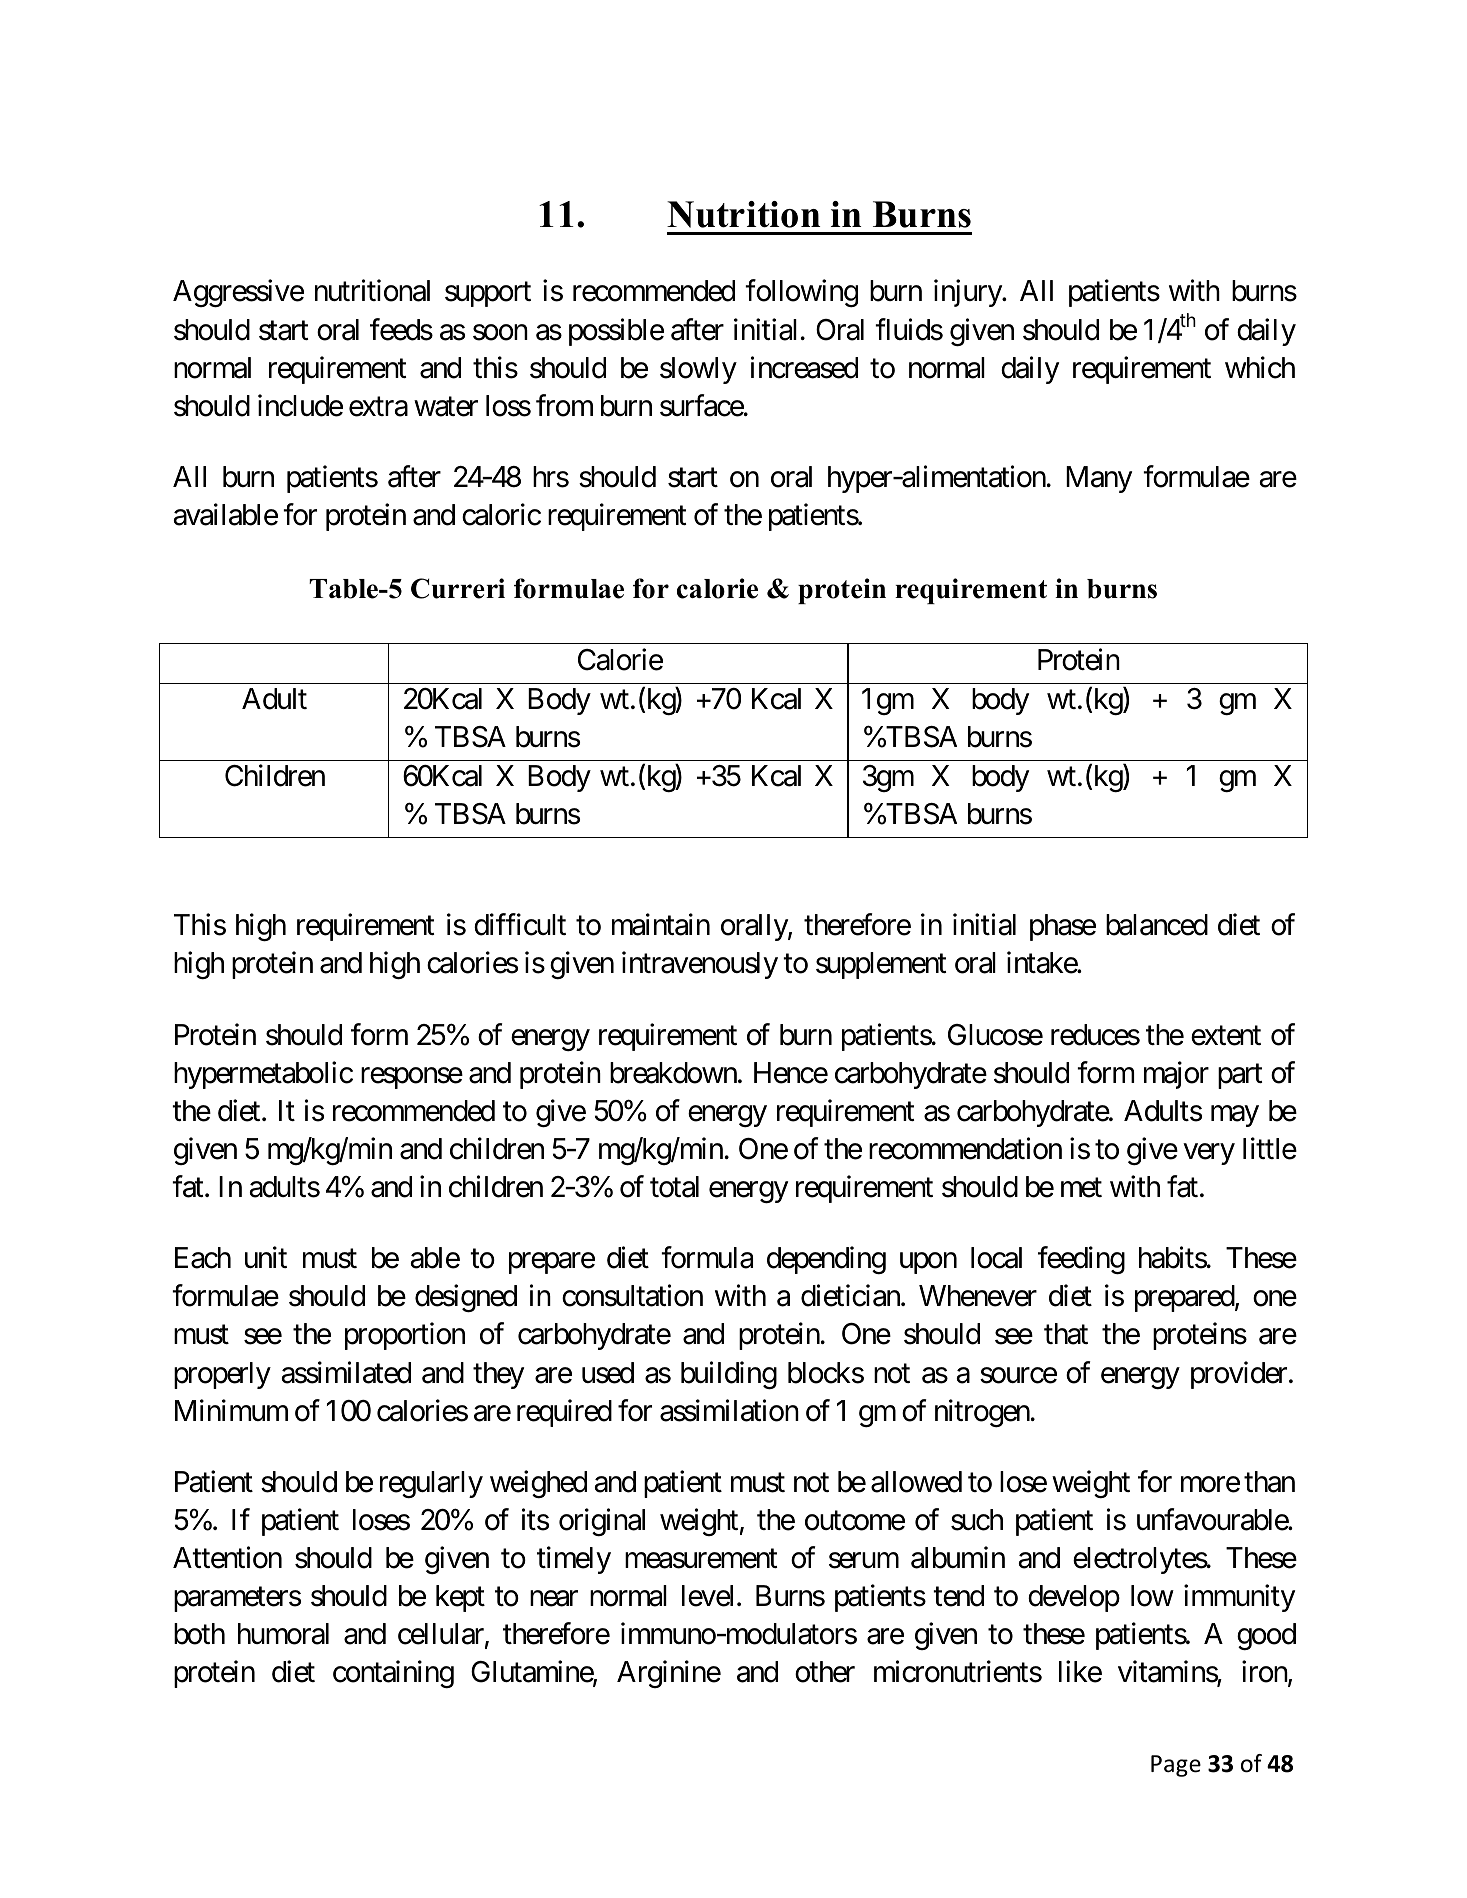  What do you see at coordinates (1260, 367) in the document?
I see `which` at bounding box center [1260, 367].
